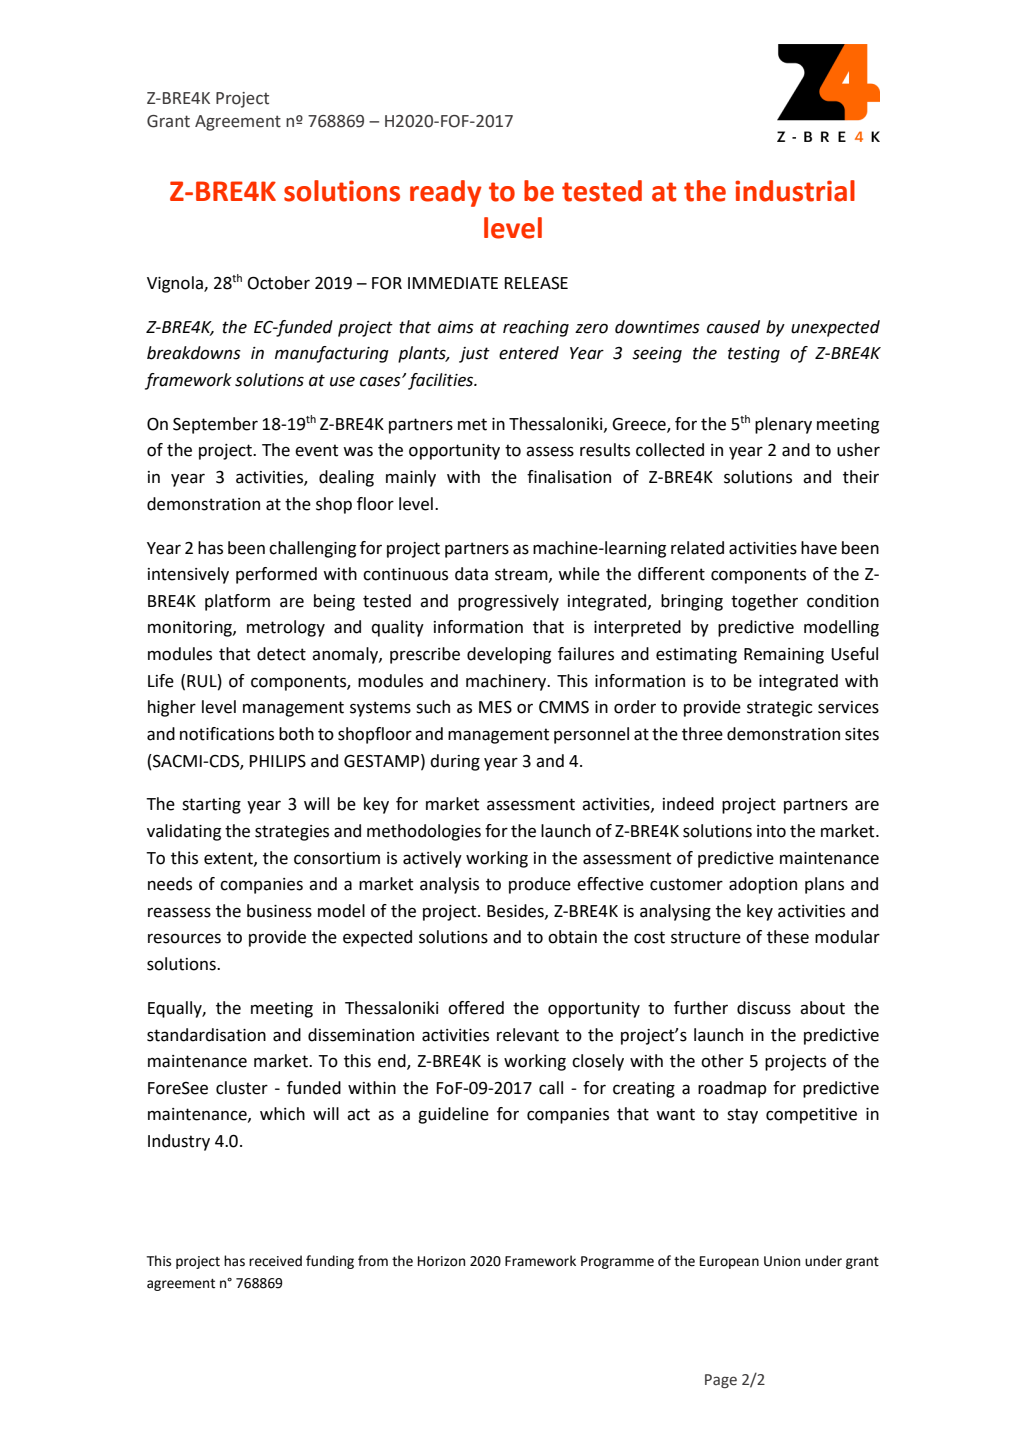  Describe the element at coordinates (771, 831) in the screenshot. I see `into` at that location.
